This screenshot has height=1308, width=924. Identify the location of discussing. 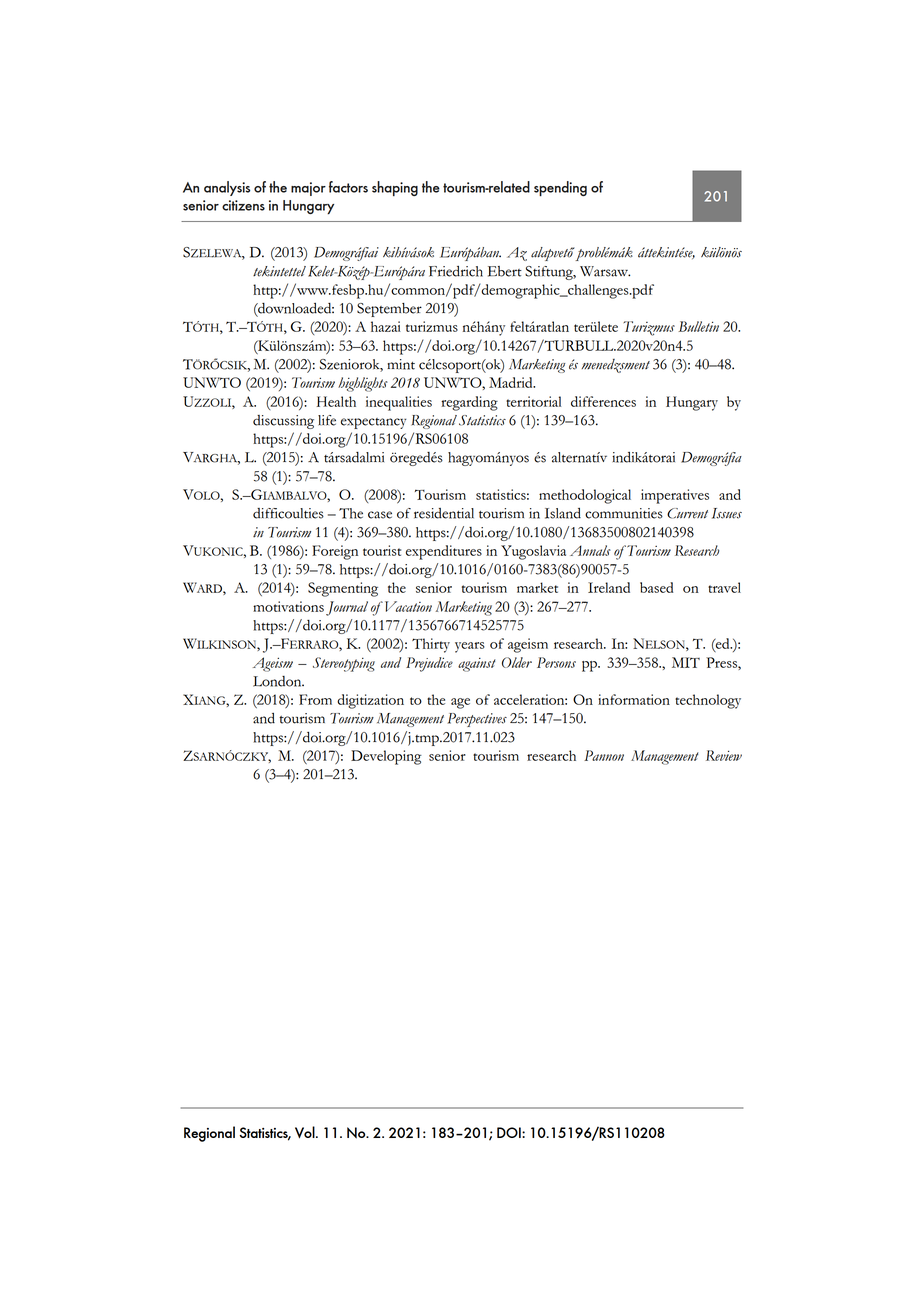
(283, 422).
